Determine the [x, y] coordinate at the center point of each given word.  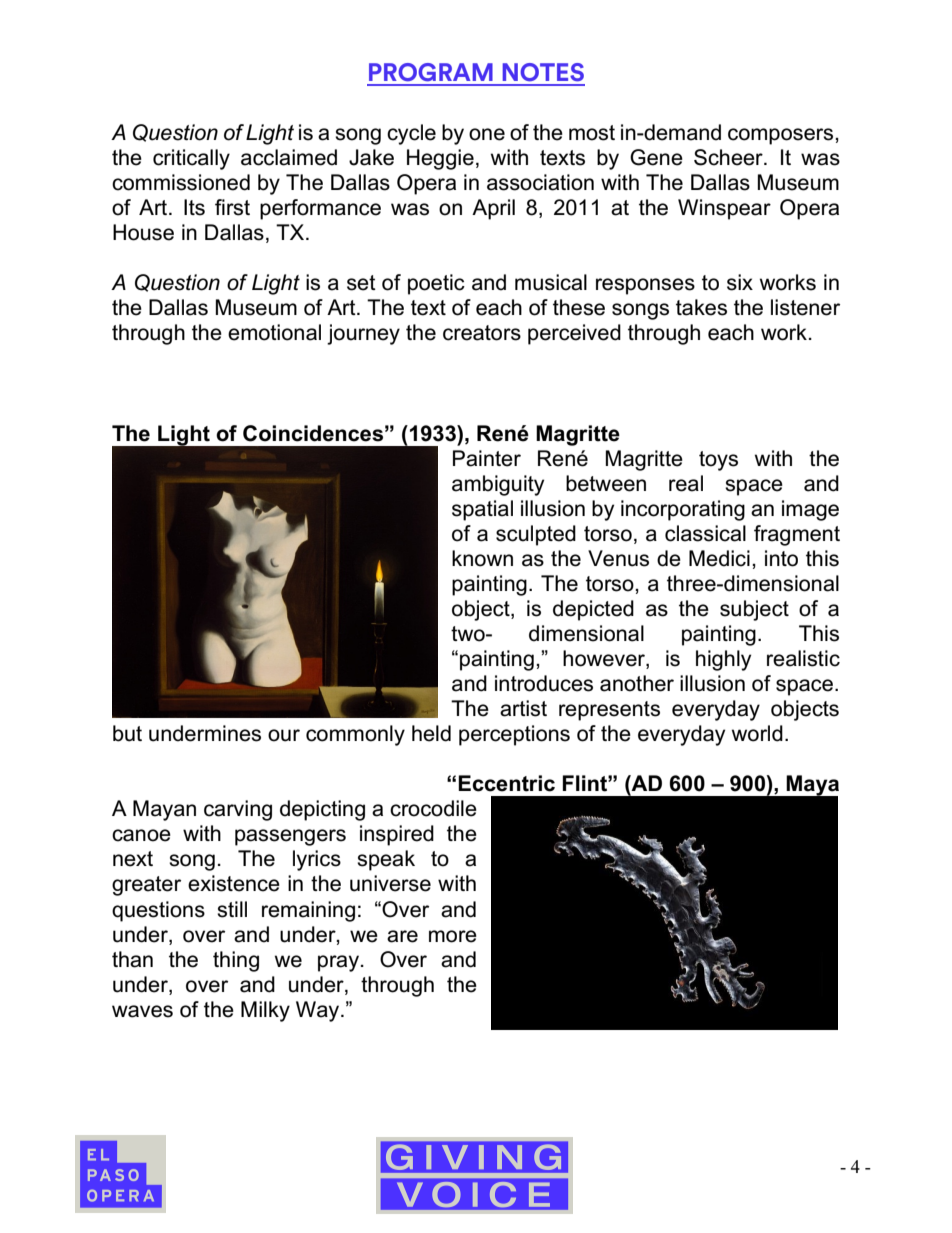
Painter [487, 458]
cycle [411, 134]
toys [718, 461]
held [431, 733]
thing [236, 961]
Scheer [729, 157]
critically [191, 159]
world [757, 733]
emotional [274, 332]
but [127, 733]
